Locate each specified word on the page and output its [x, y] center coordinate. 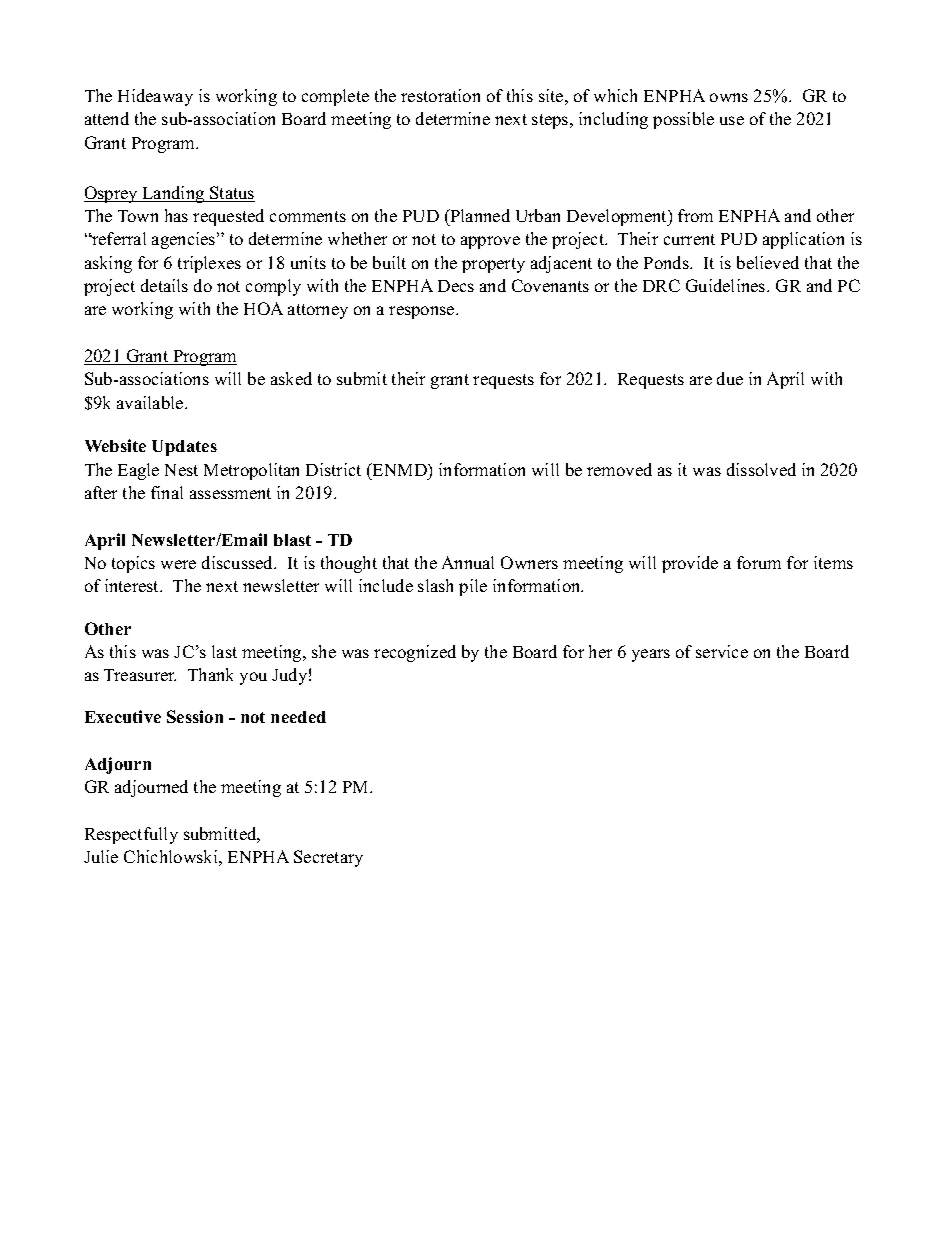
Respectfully [131, 835]
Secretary [328, 858]
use [732, 120]
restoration [440, 95]
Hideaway [155, 97]
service [722, 651]
